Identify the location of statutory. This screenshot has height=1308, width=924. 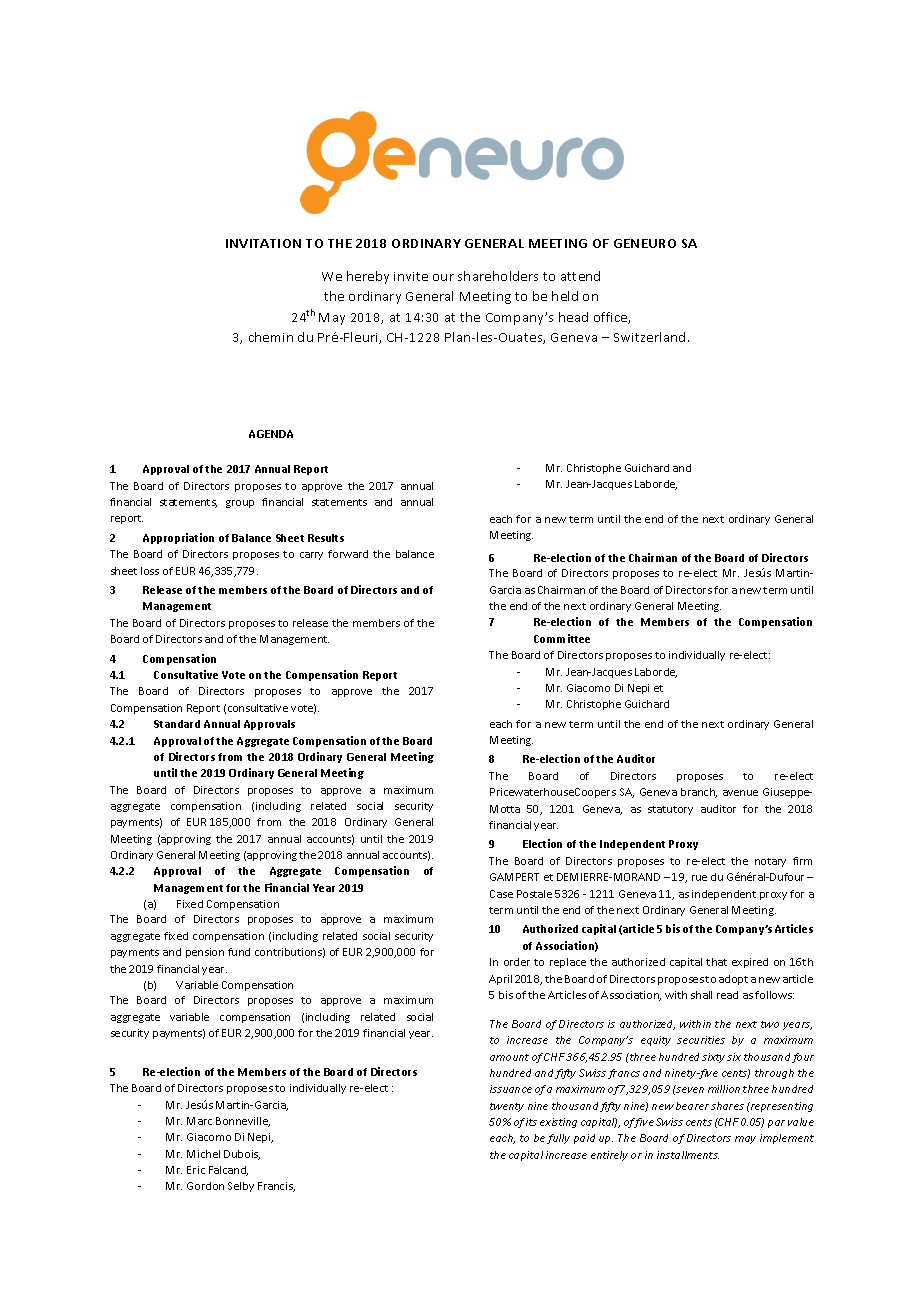
(670, 810).
